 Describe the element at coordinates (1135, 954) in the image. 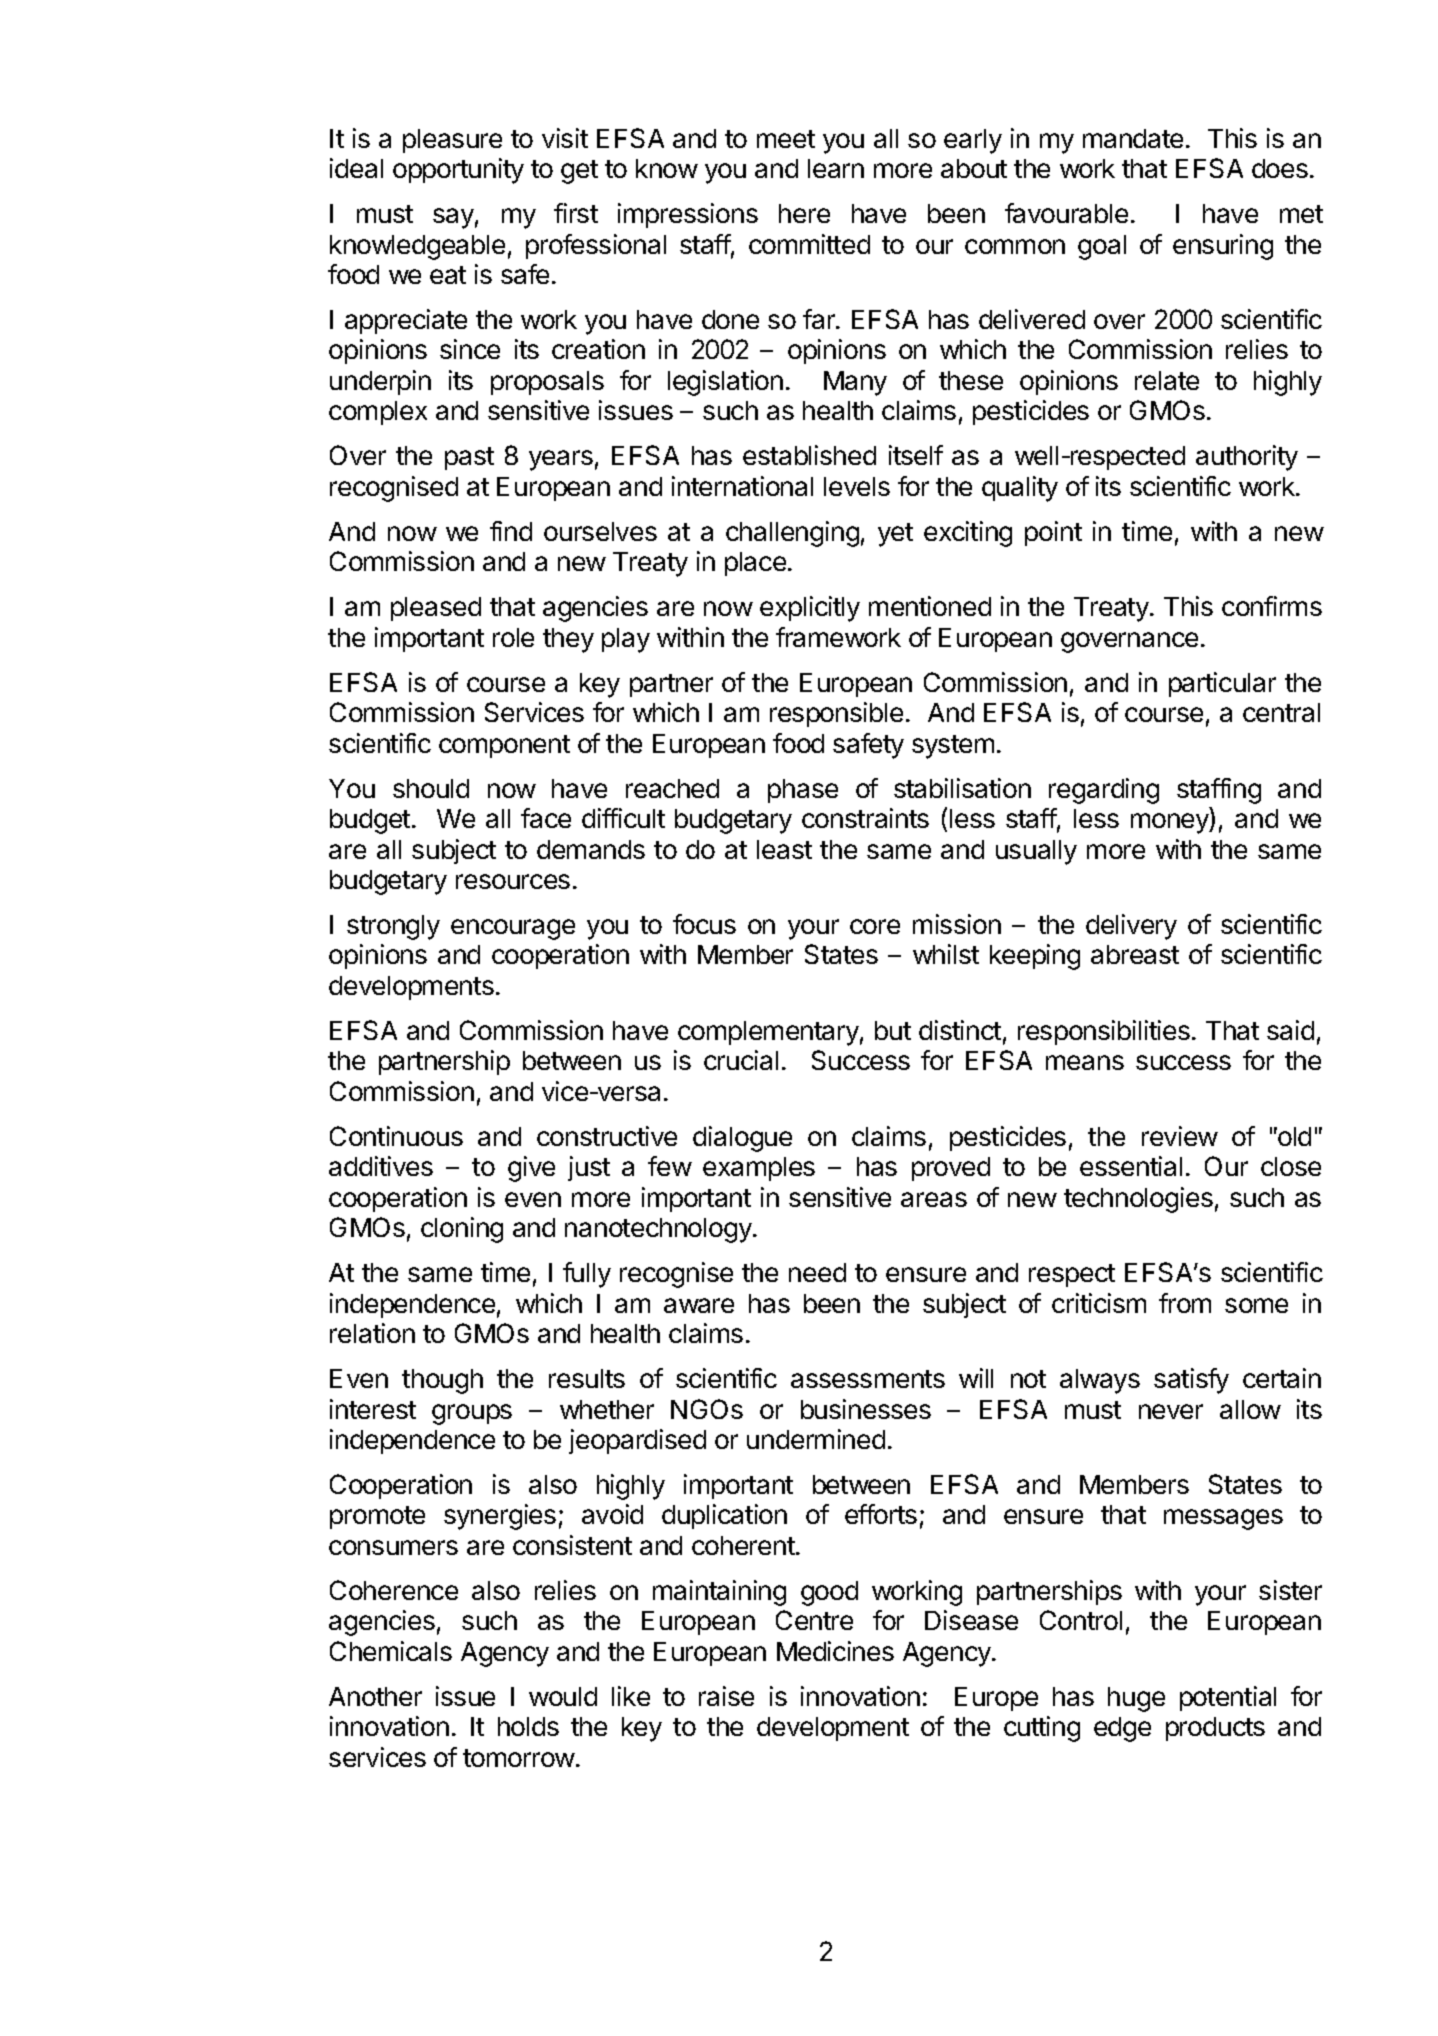

I see `abreast` at that location.
